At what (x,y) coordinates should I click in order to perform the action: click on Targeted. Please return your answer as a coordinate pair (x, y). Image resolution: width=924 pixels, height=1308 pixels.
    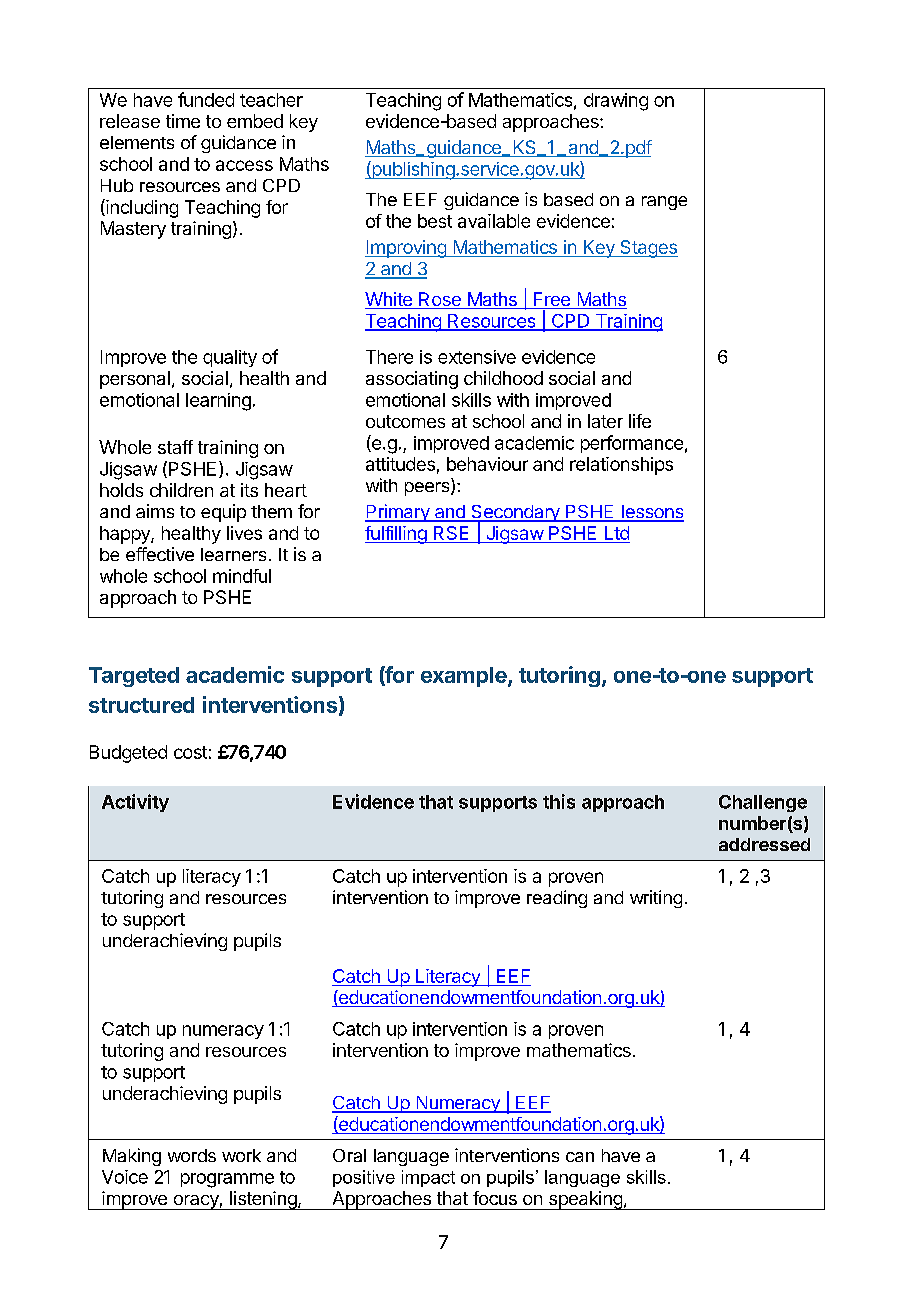
    Looking at the image, I should click on (134, 677).
